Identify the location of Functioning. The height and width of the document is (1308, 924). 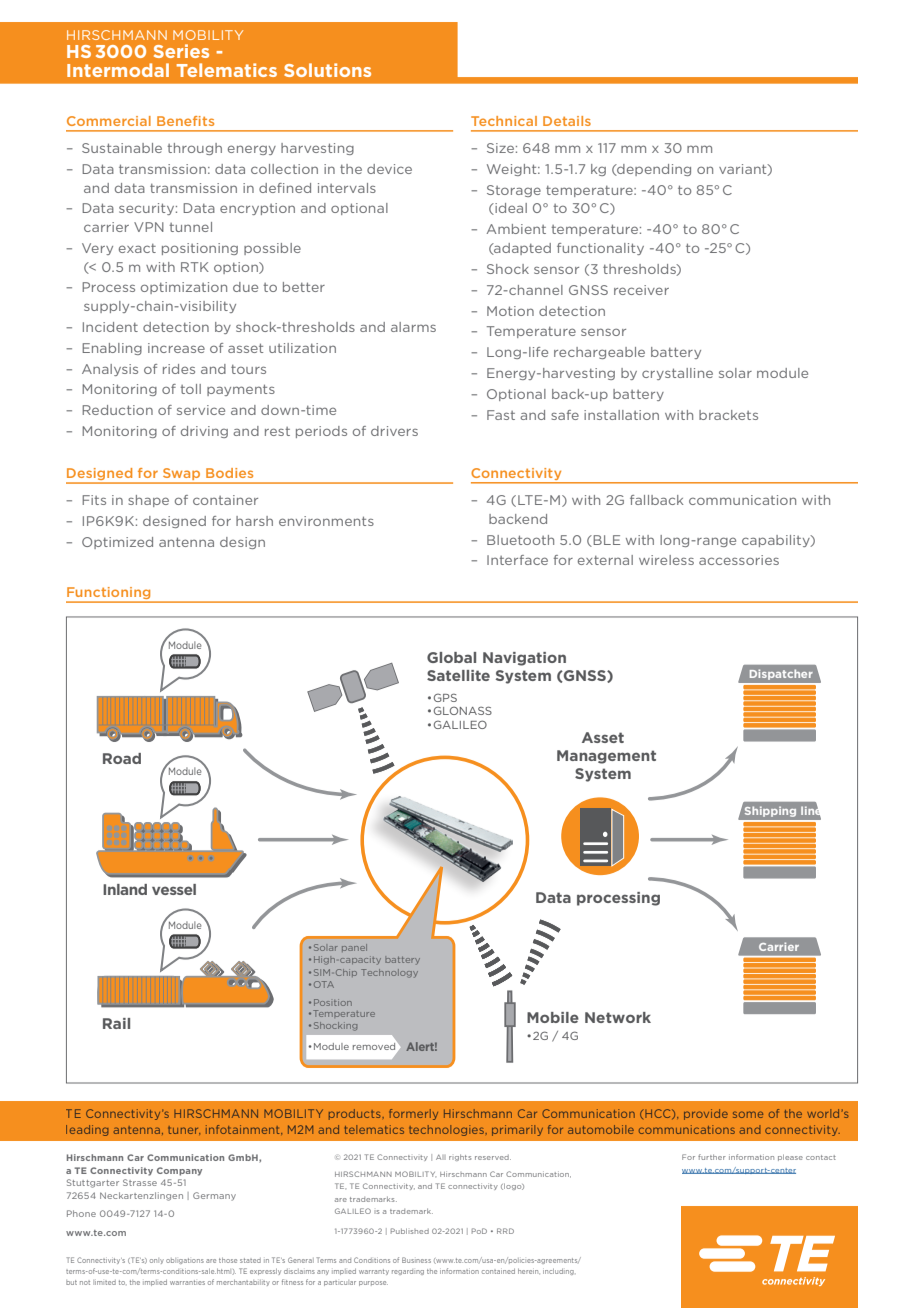
(109, 594).
